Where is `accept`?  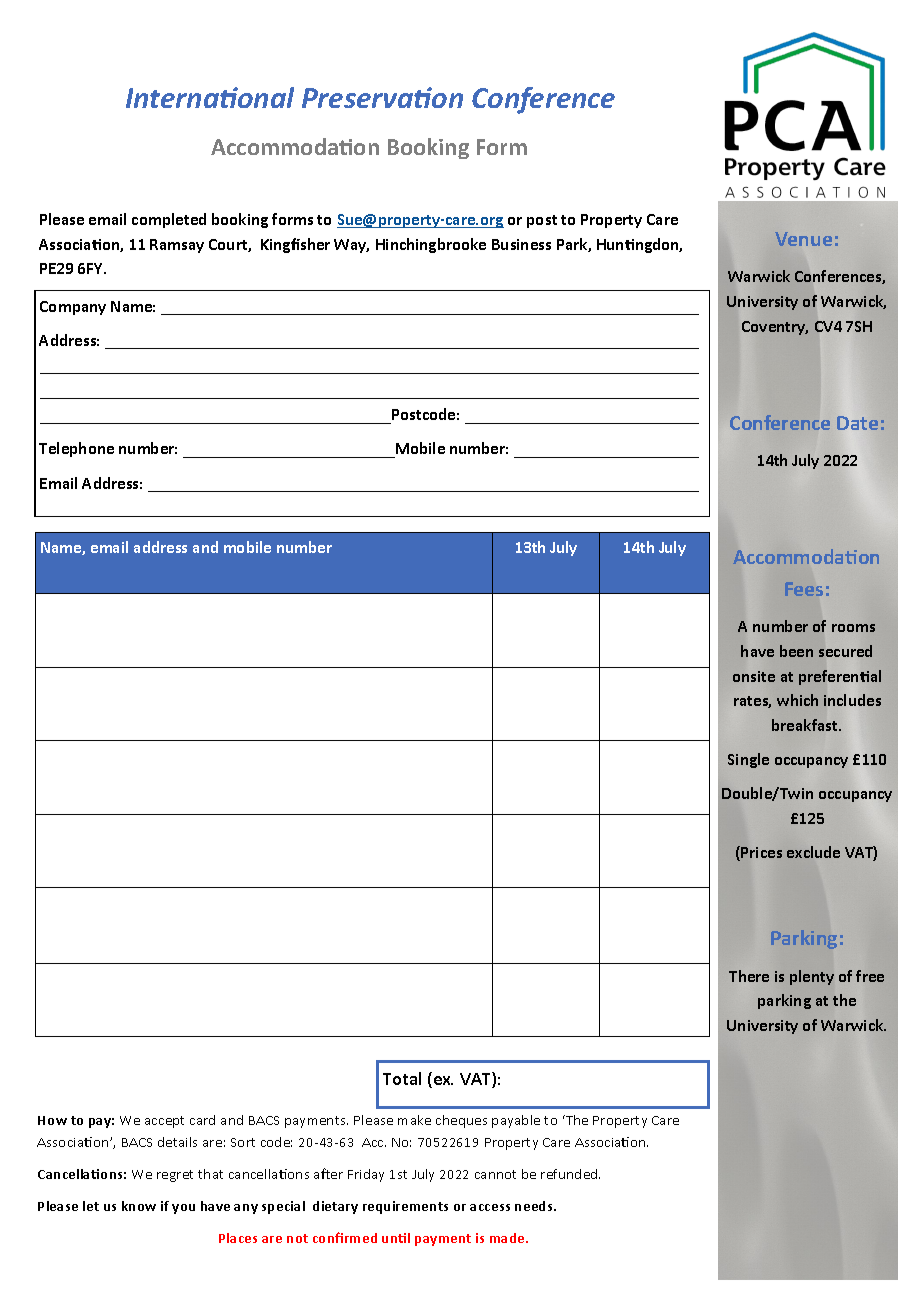 accept is located at coordinates (164, 1122).
